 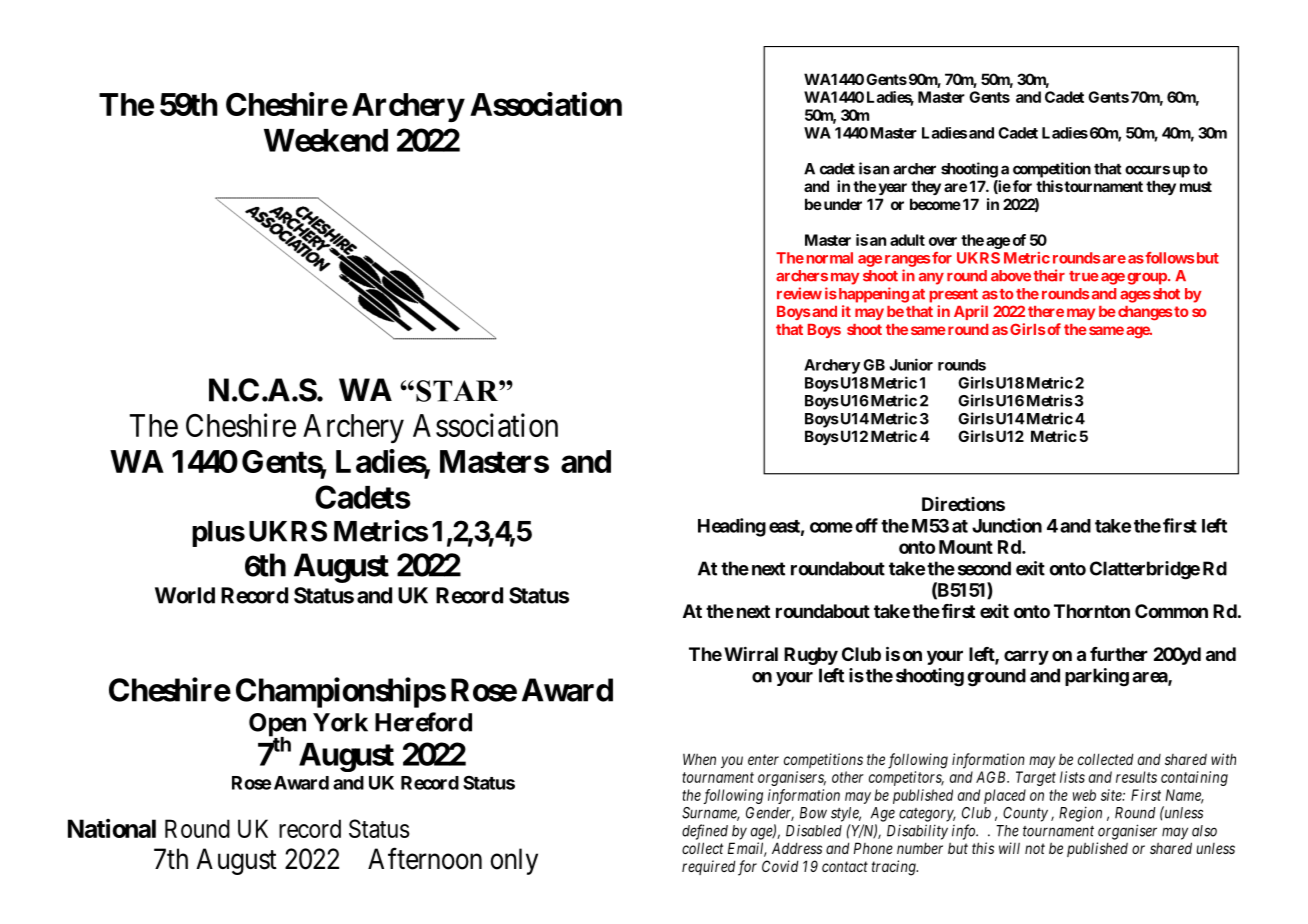 I want to click on happening, so click(x=872, y=295).
